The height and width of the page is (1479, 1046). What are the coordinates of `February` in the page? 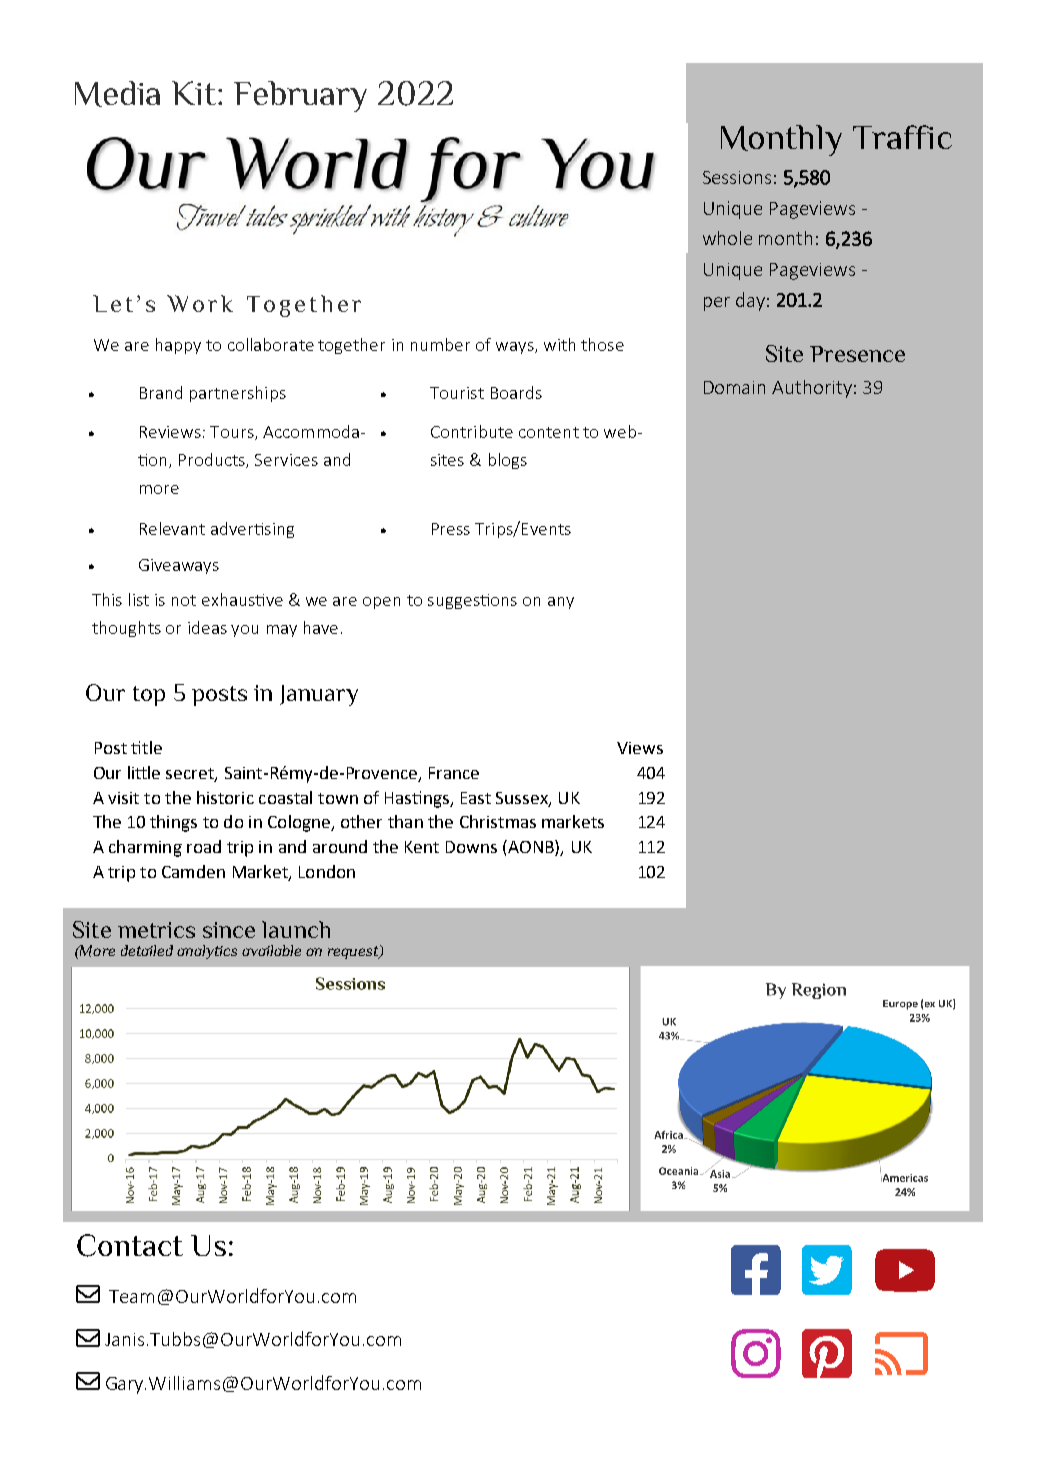 It's located at (300, 96).
